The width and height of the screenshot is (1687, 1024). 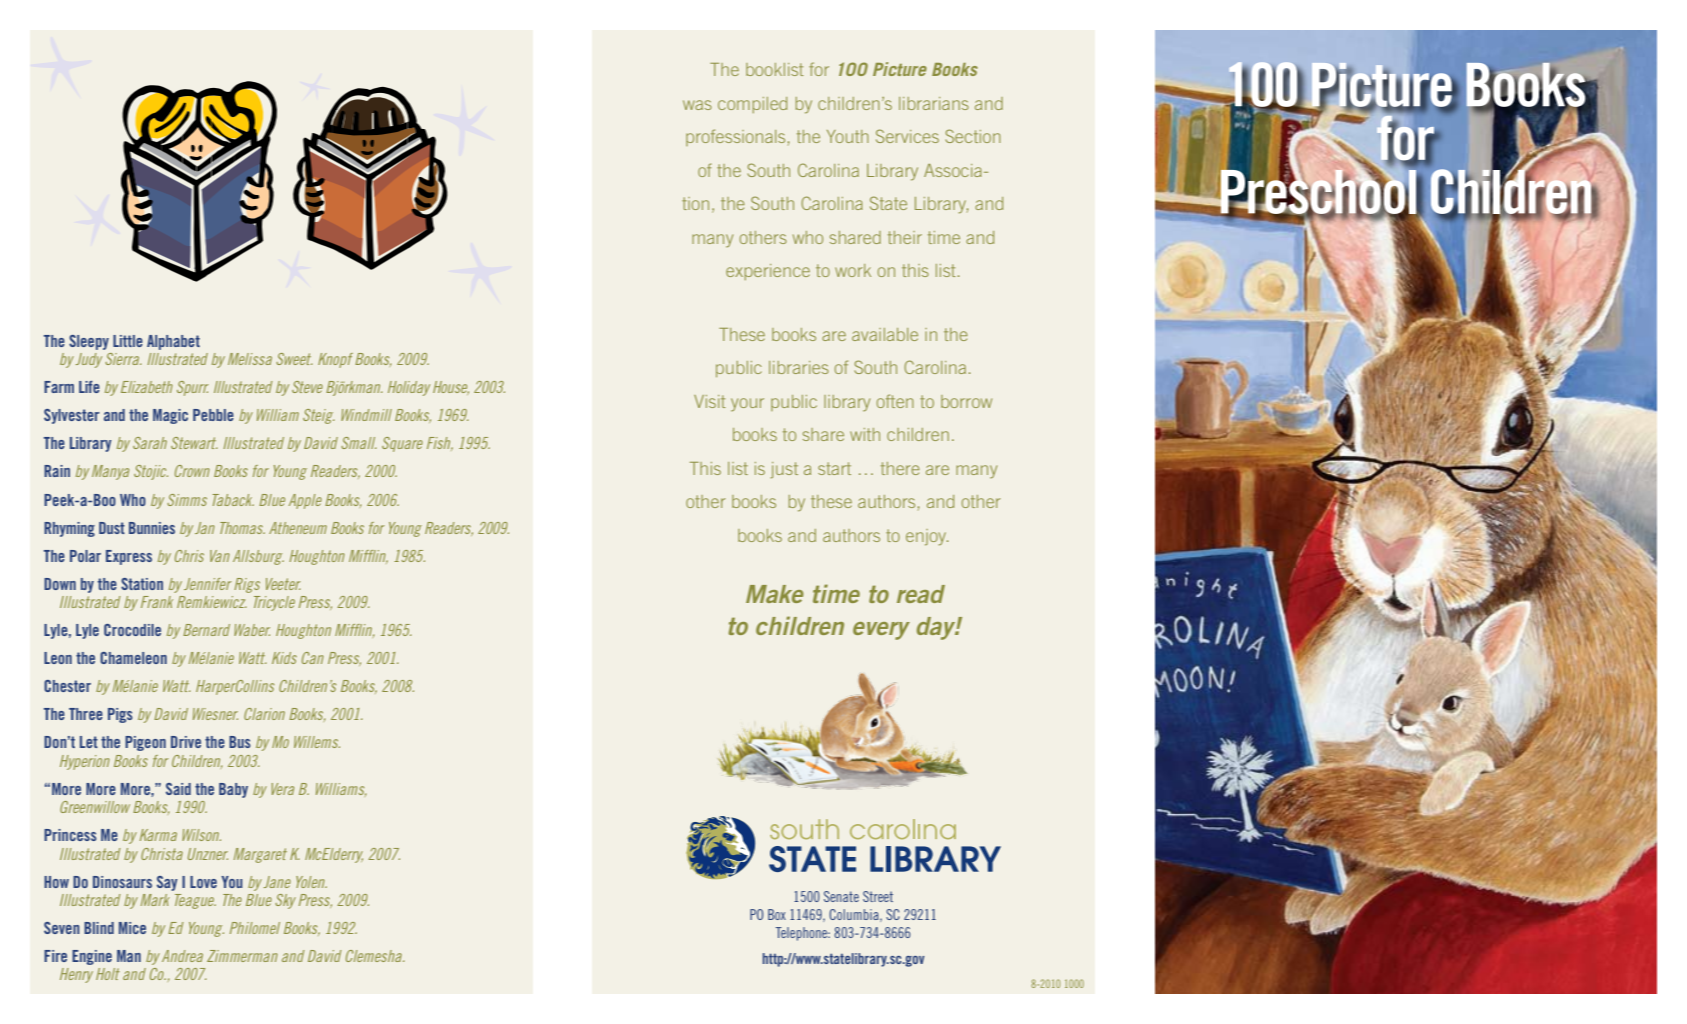 I want to click on Vera, so click(x=282, y=789).
